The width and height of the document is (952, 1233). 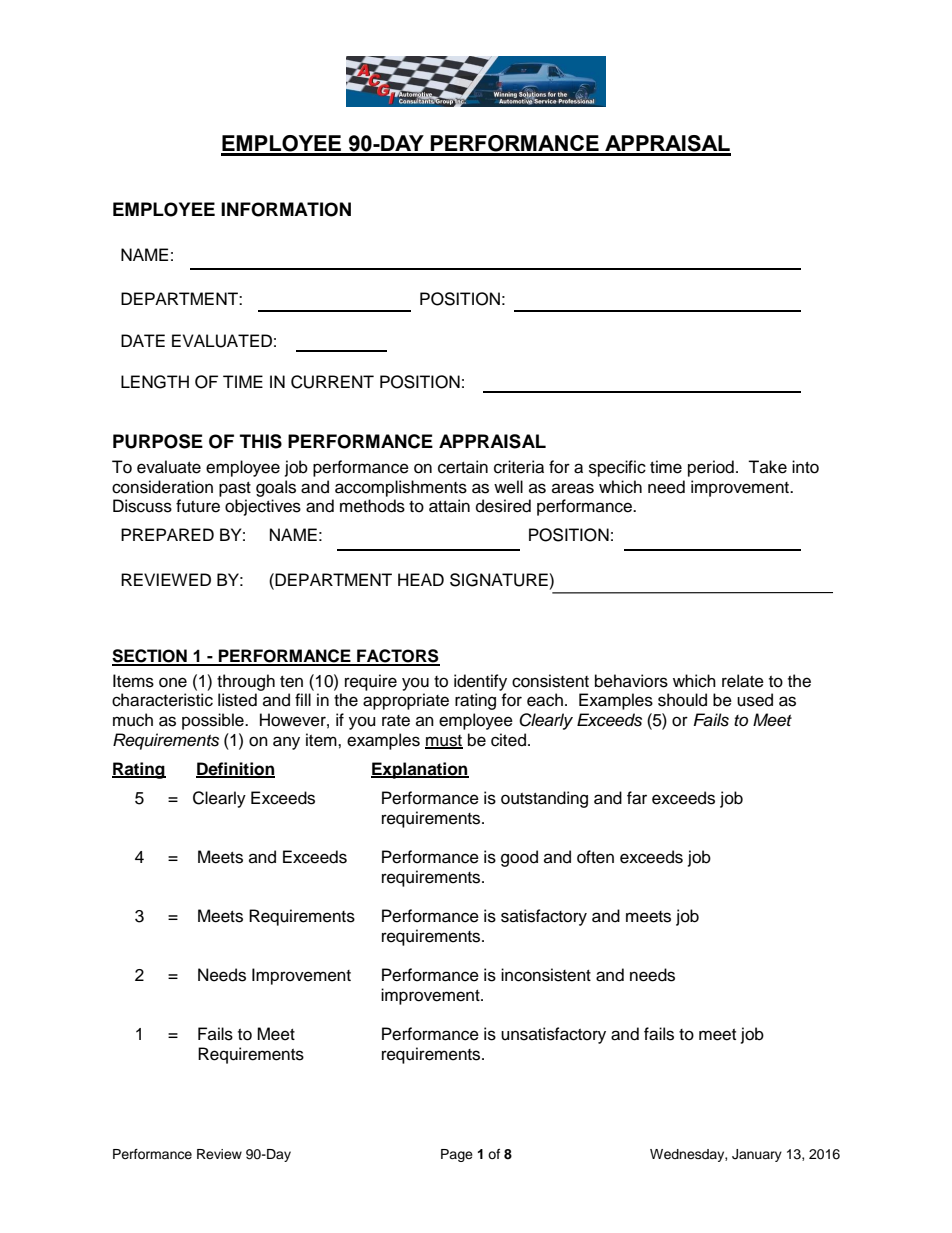 I want to click on future, so click(x=198, y=506).
